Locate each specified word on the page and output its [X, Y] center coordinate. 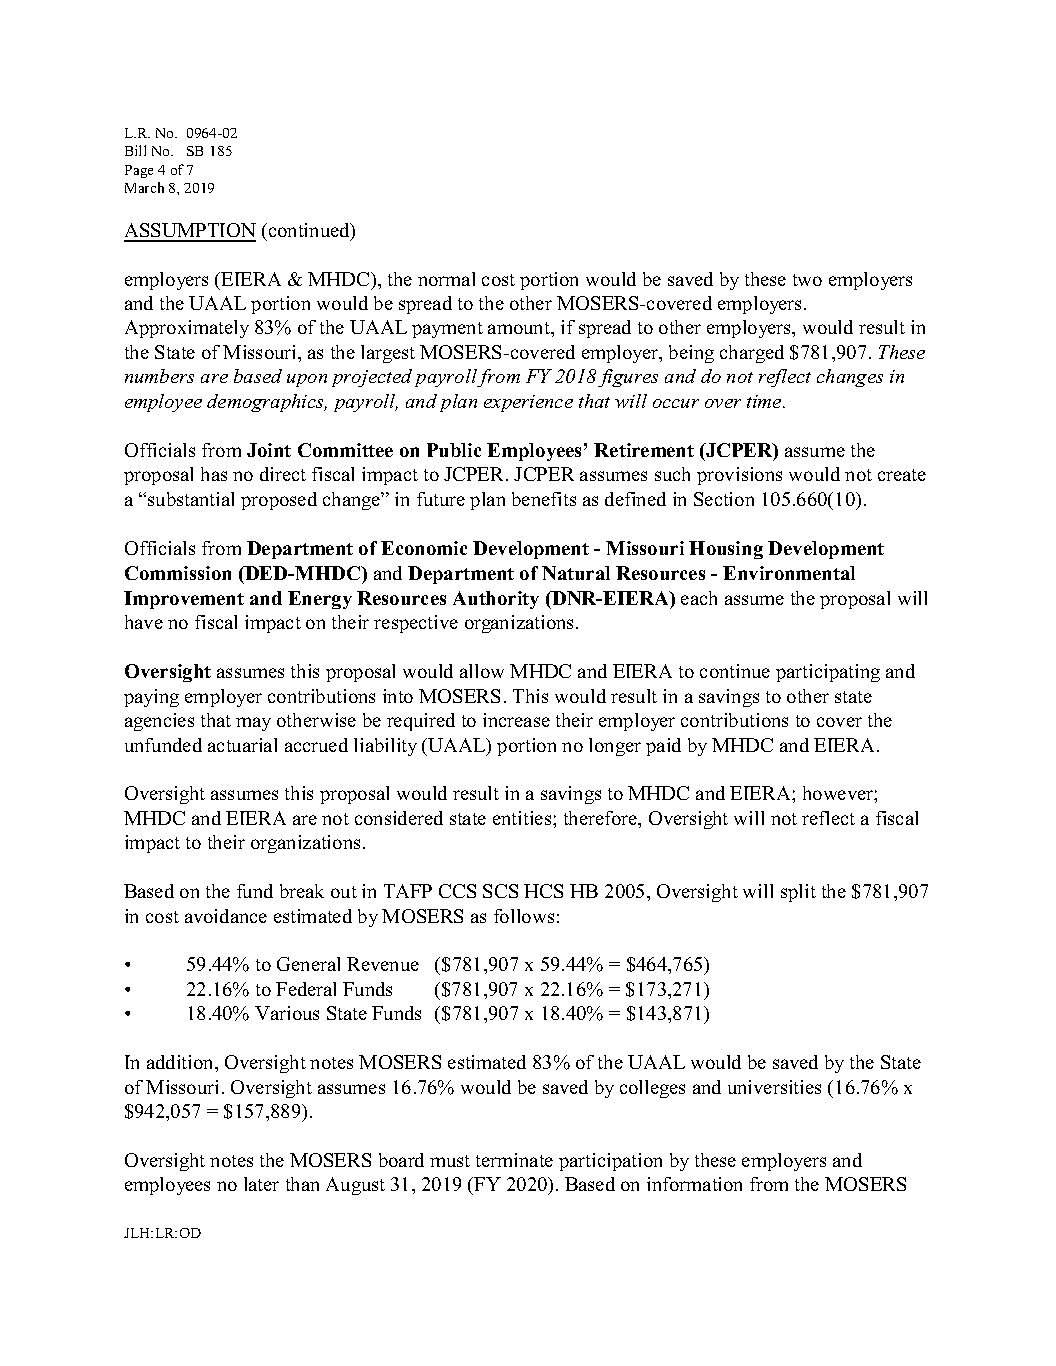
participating [828, 673]
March [144, 187]
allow [482, 671]
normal [446, 279]
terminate [514, 1160]
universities [774, 1087]
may [253, 724]
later [261, 1184]
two [807, 280]
